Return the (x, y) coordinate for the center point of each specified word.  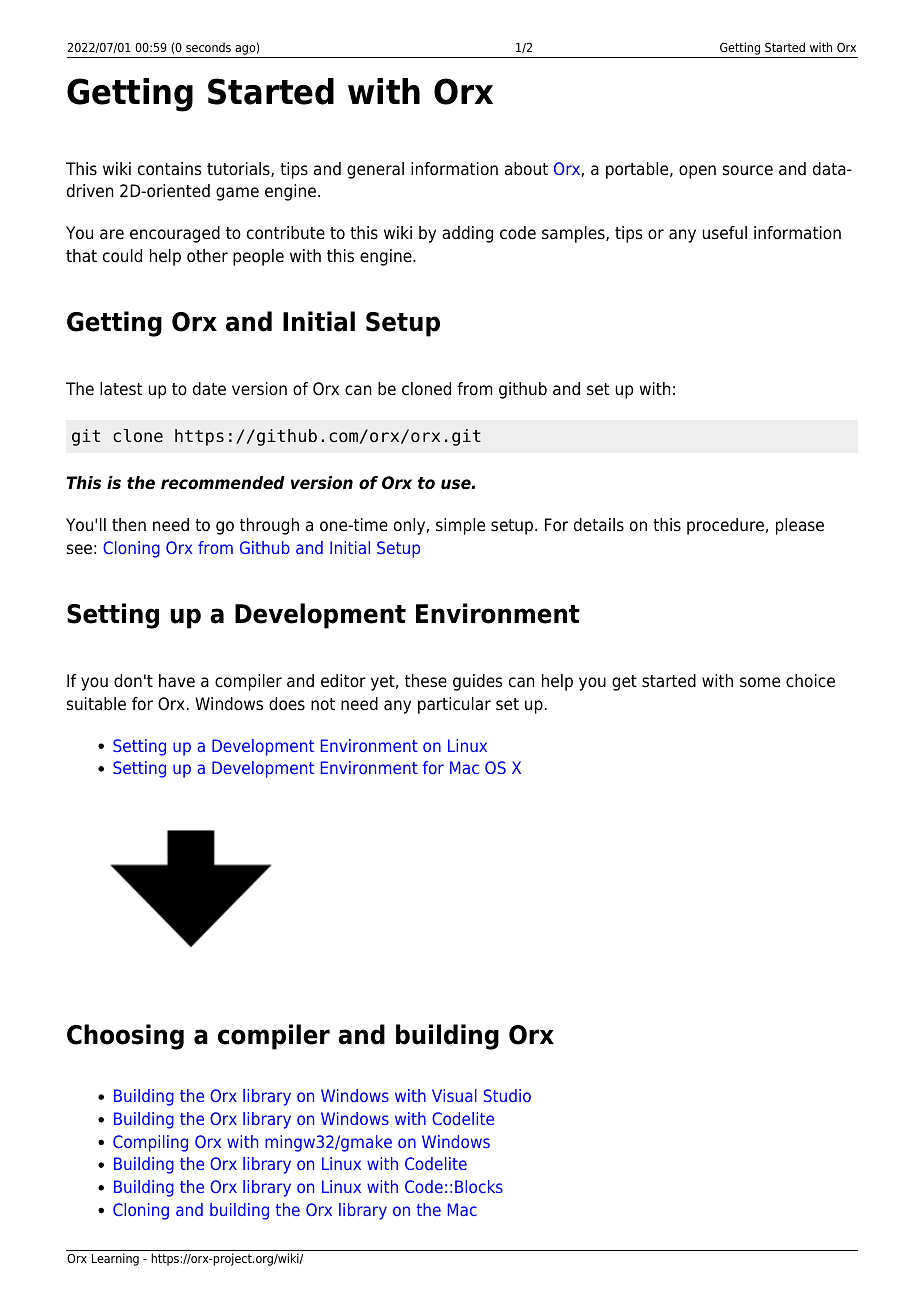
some (760, 682)
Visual (454, 1095)
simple (460, 526)
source (748, 170)
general (375, 170)
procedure (725, 526)
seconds (208, 47)
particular (454, 705)
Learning (115, 1259)
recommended (223, 483)
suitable (96, 704)
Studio (507, 1095)
